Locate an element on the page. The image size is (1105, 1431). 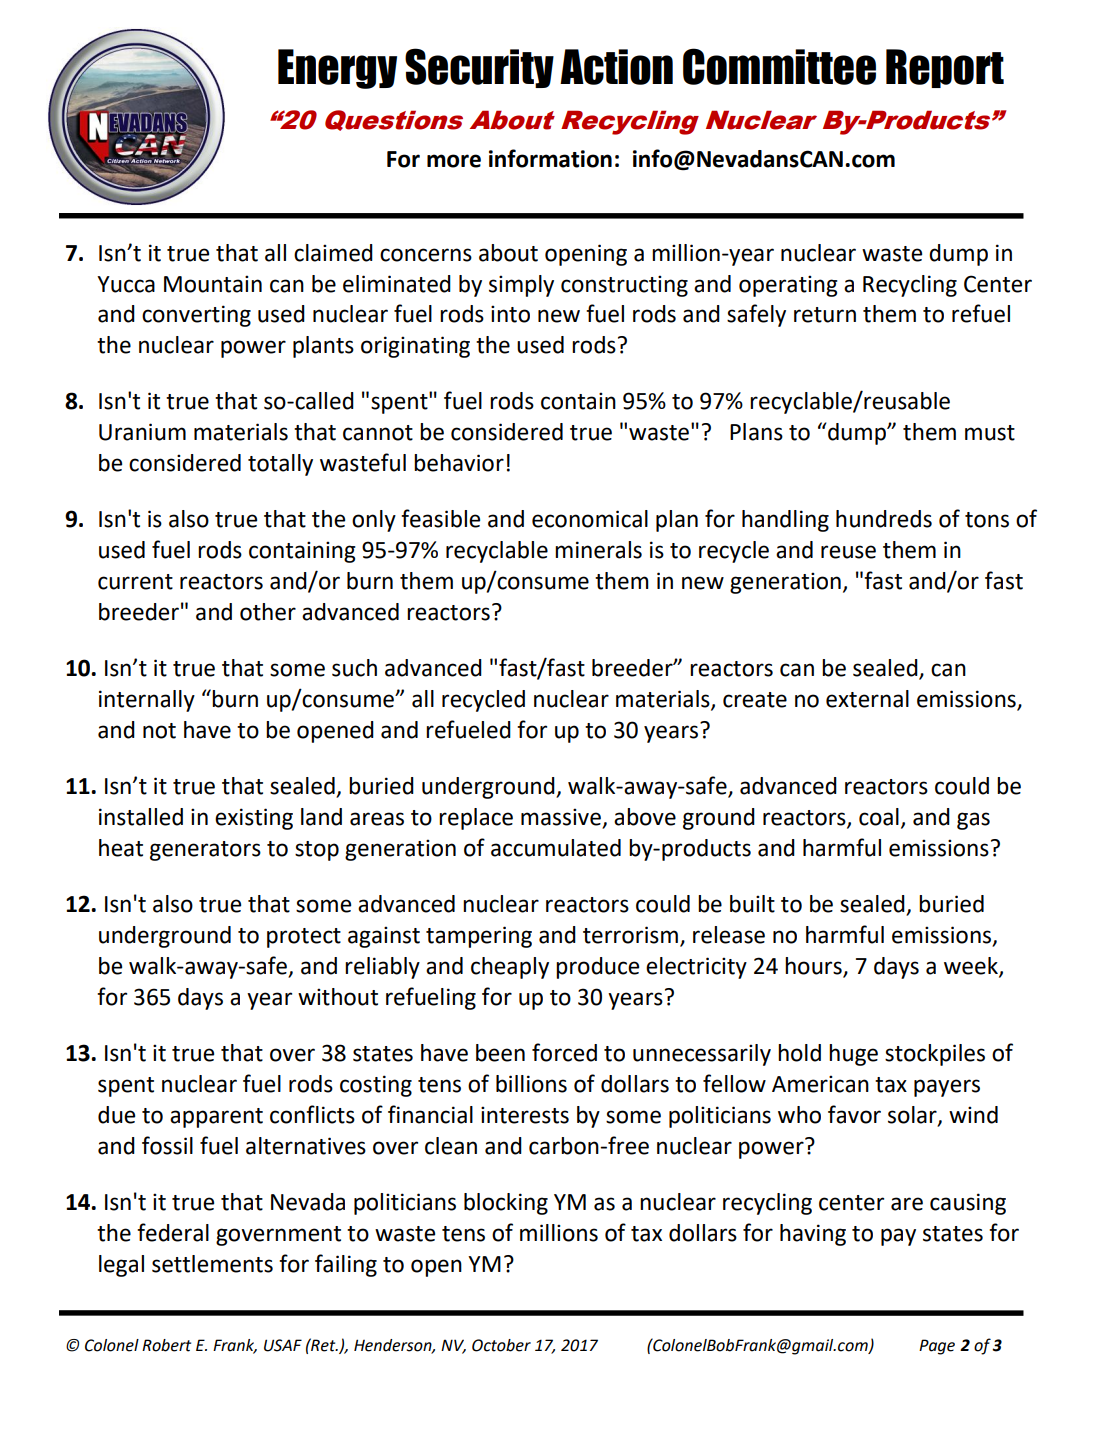
Page is located at coordinates (937, 1347).
